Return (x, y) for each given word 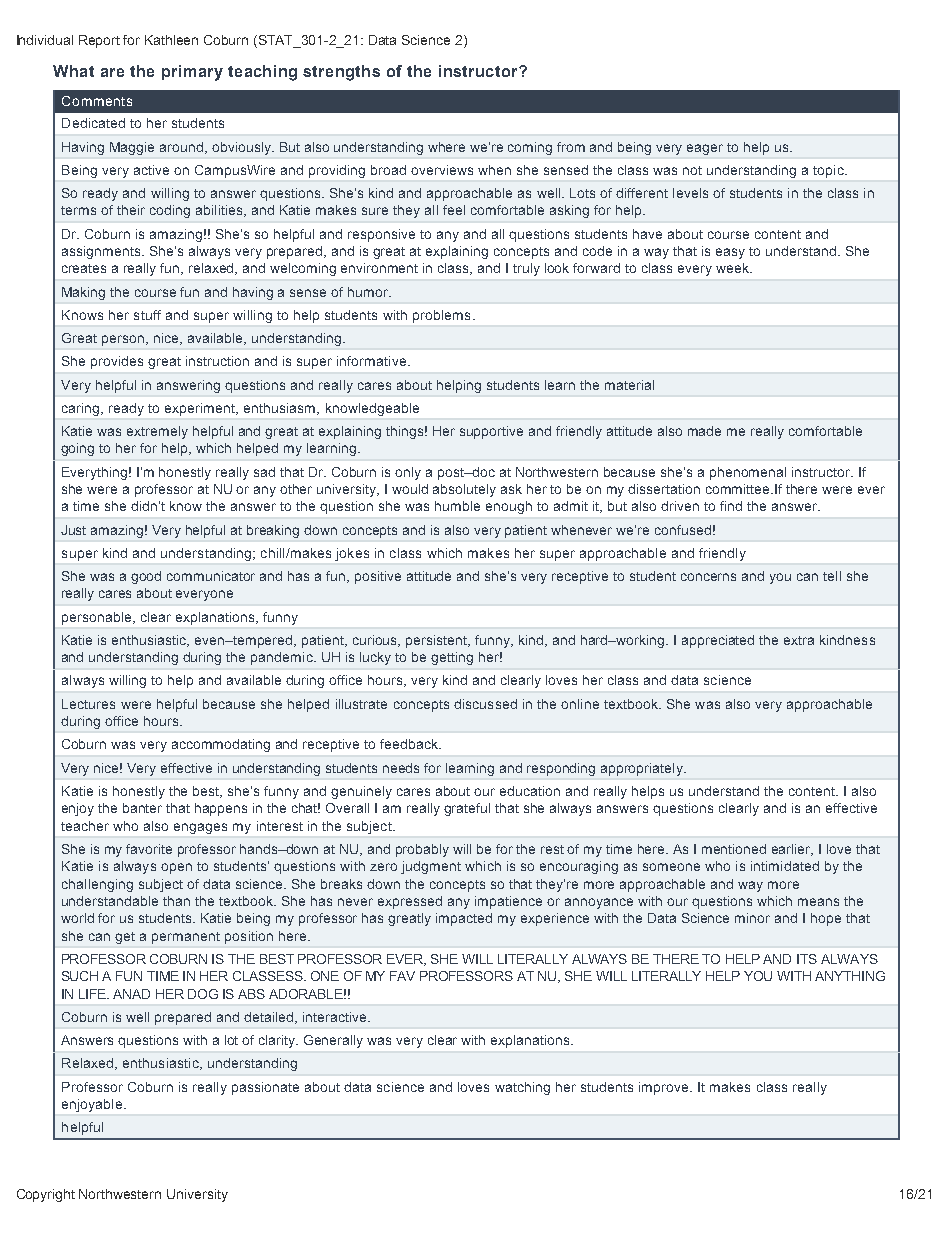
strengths (341, 73)
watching (522, 1088)
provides (117, 362)
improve (665, 1088)
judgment (431, 867)
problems (441, 316)
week (733, 268)
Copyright (46, 1195)
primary (192, 73)
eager (705, 149)
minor (752, 918)
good (146, 577)
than (176, 901)
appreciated (718, 641)
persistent (438, 641)
